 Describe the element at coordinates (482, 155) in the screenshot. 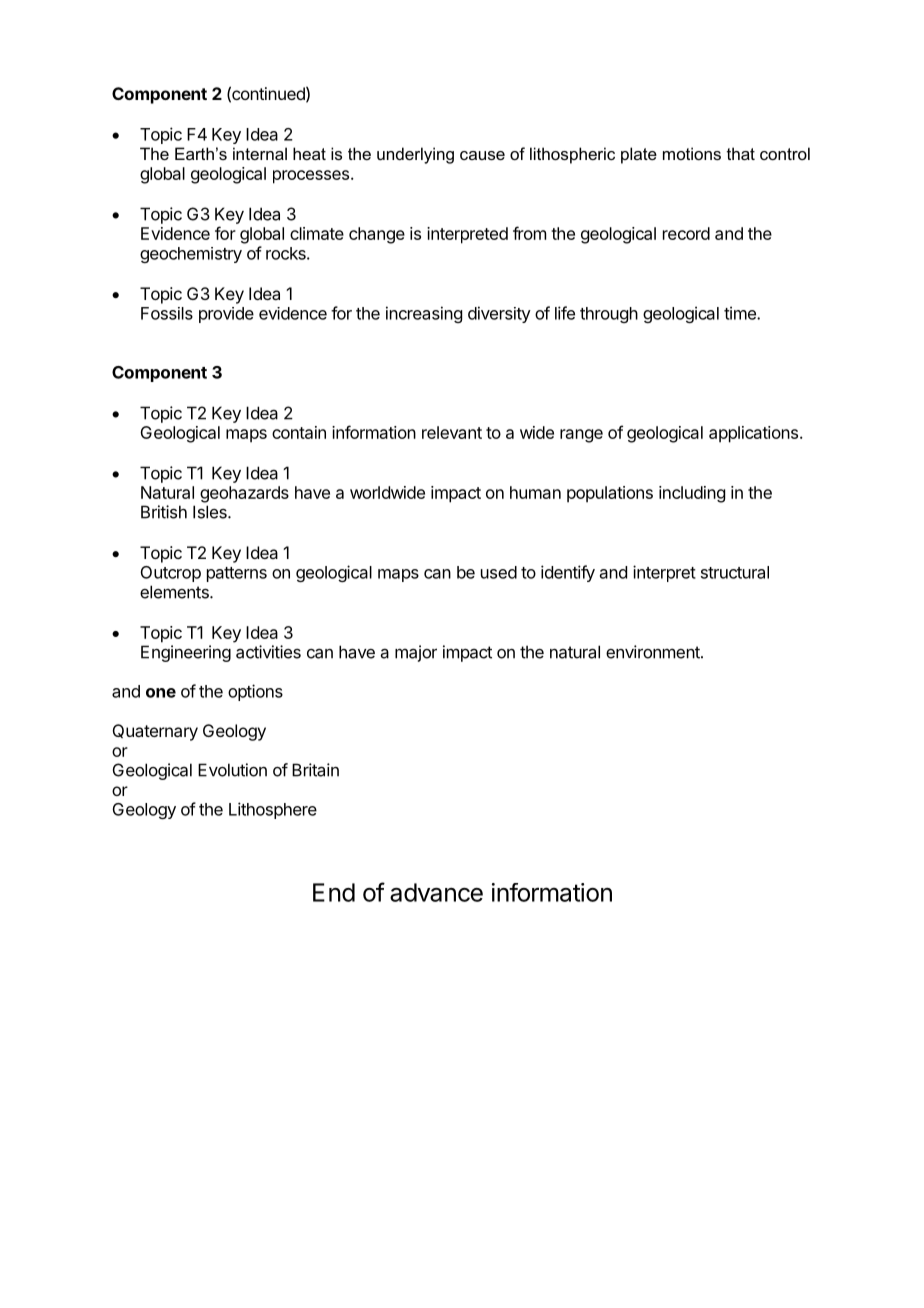

I see `cause` at that location.
